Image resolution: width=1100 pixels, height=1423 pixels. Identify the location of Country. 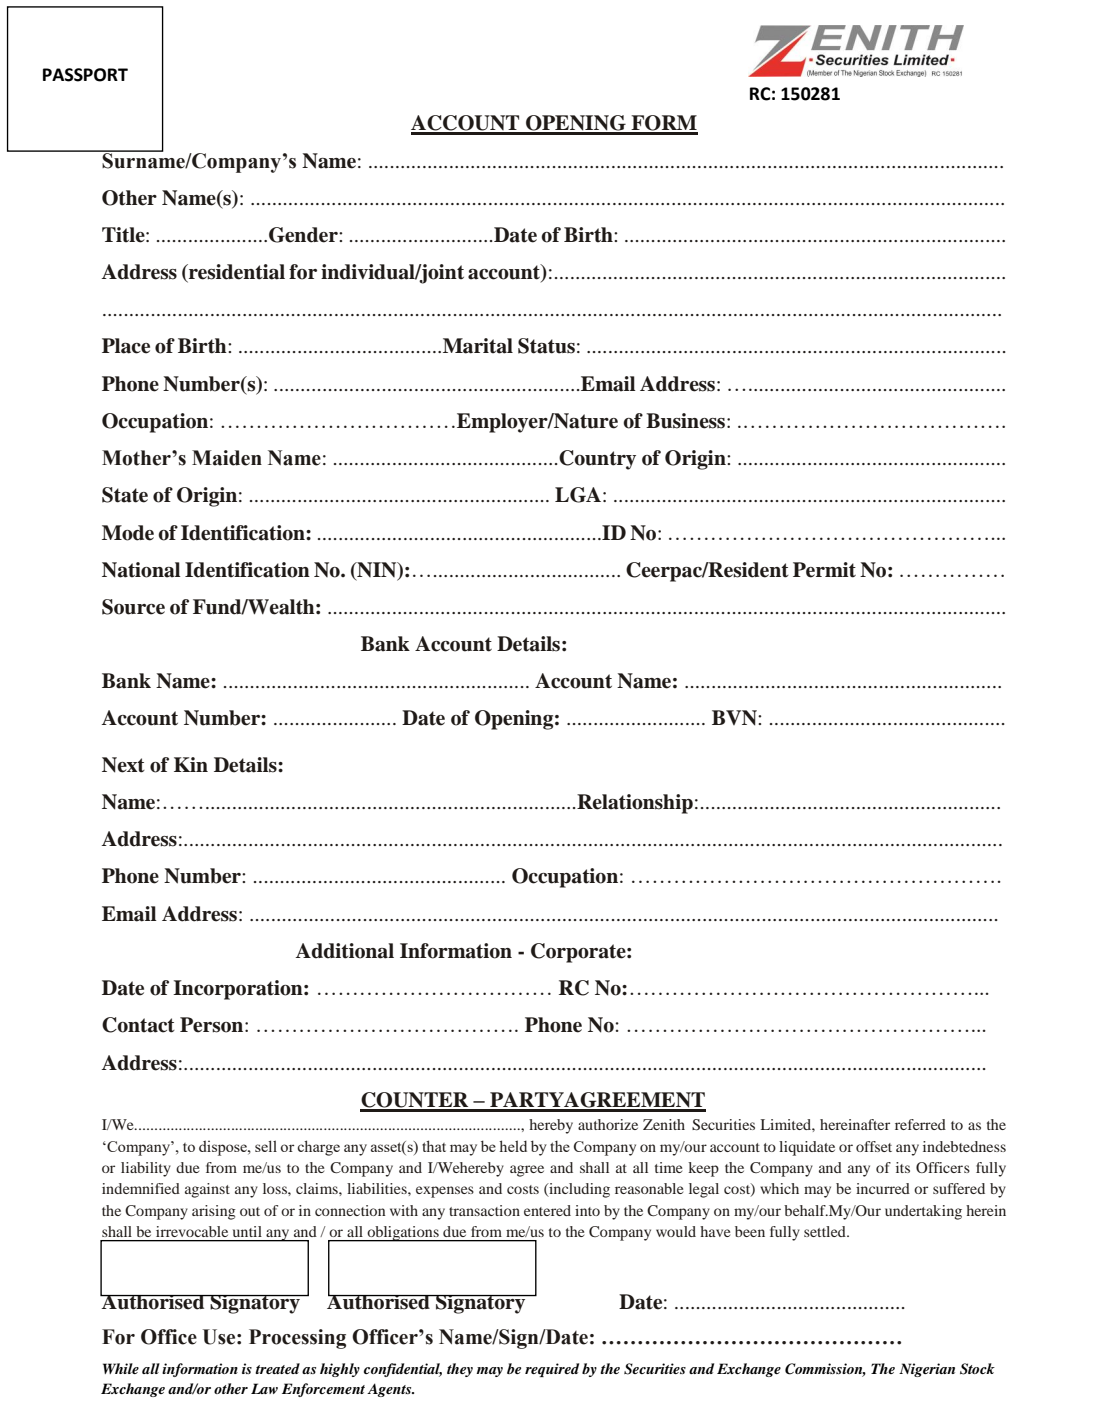
(597, 460).
